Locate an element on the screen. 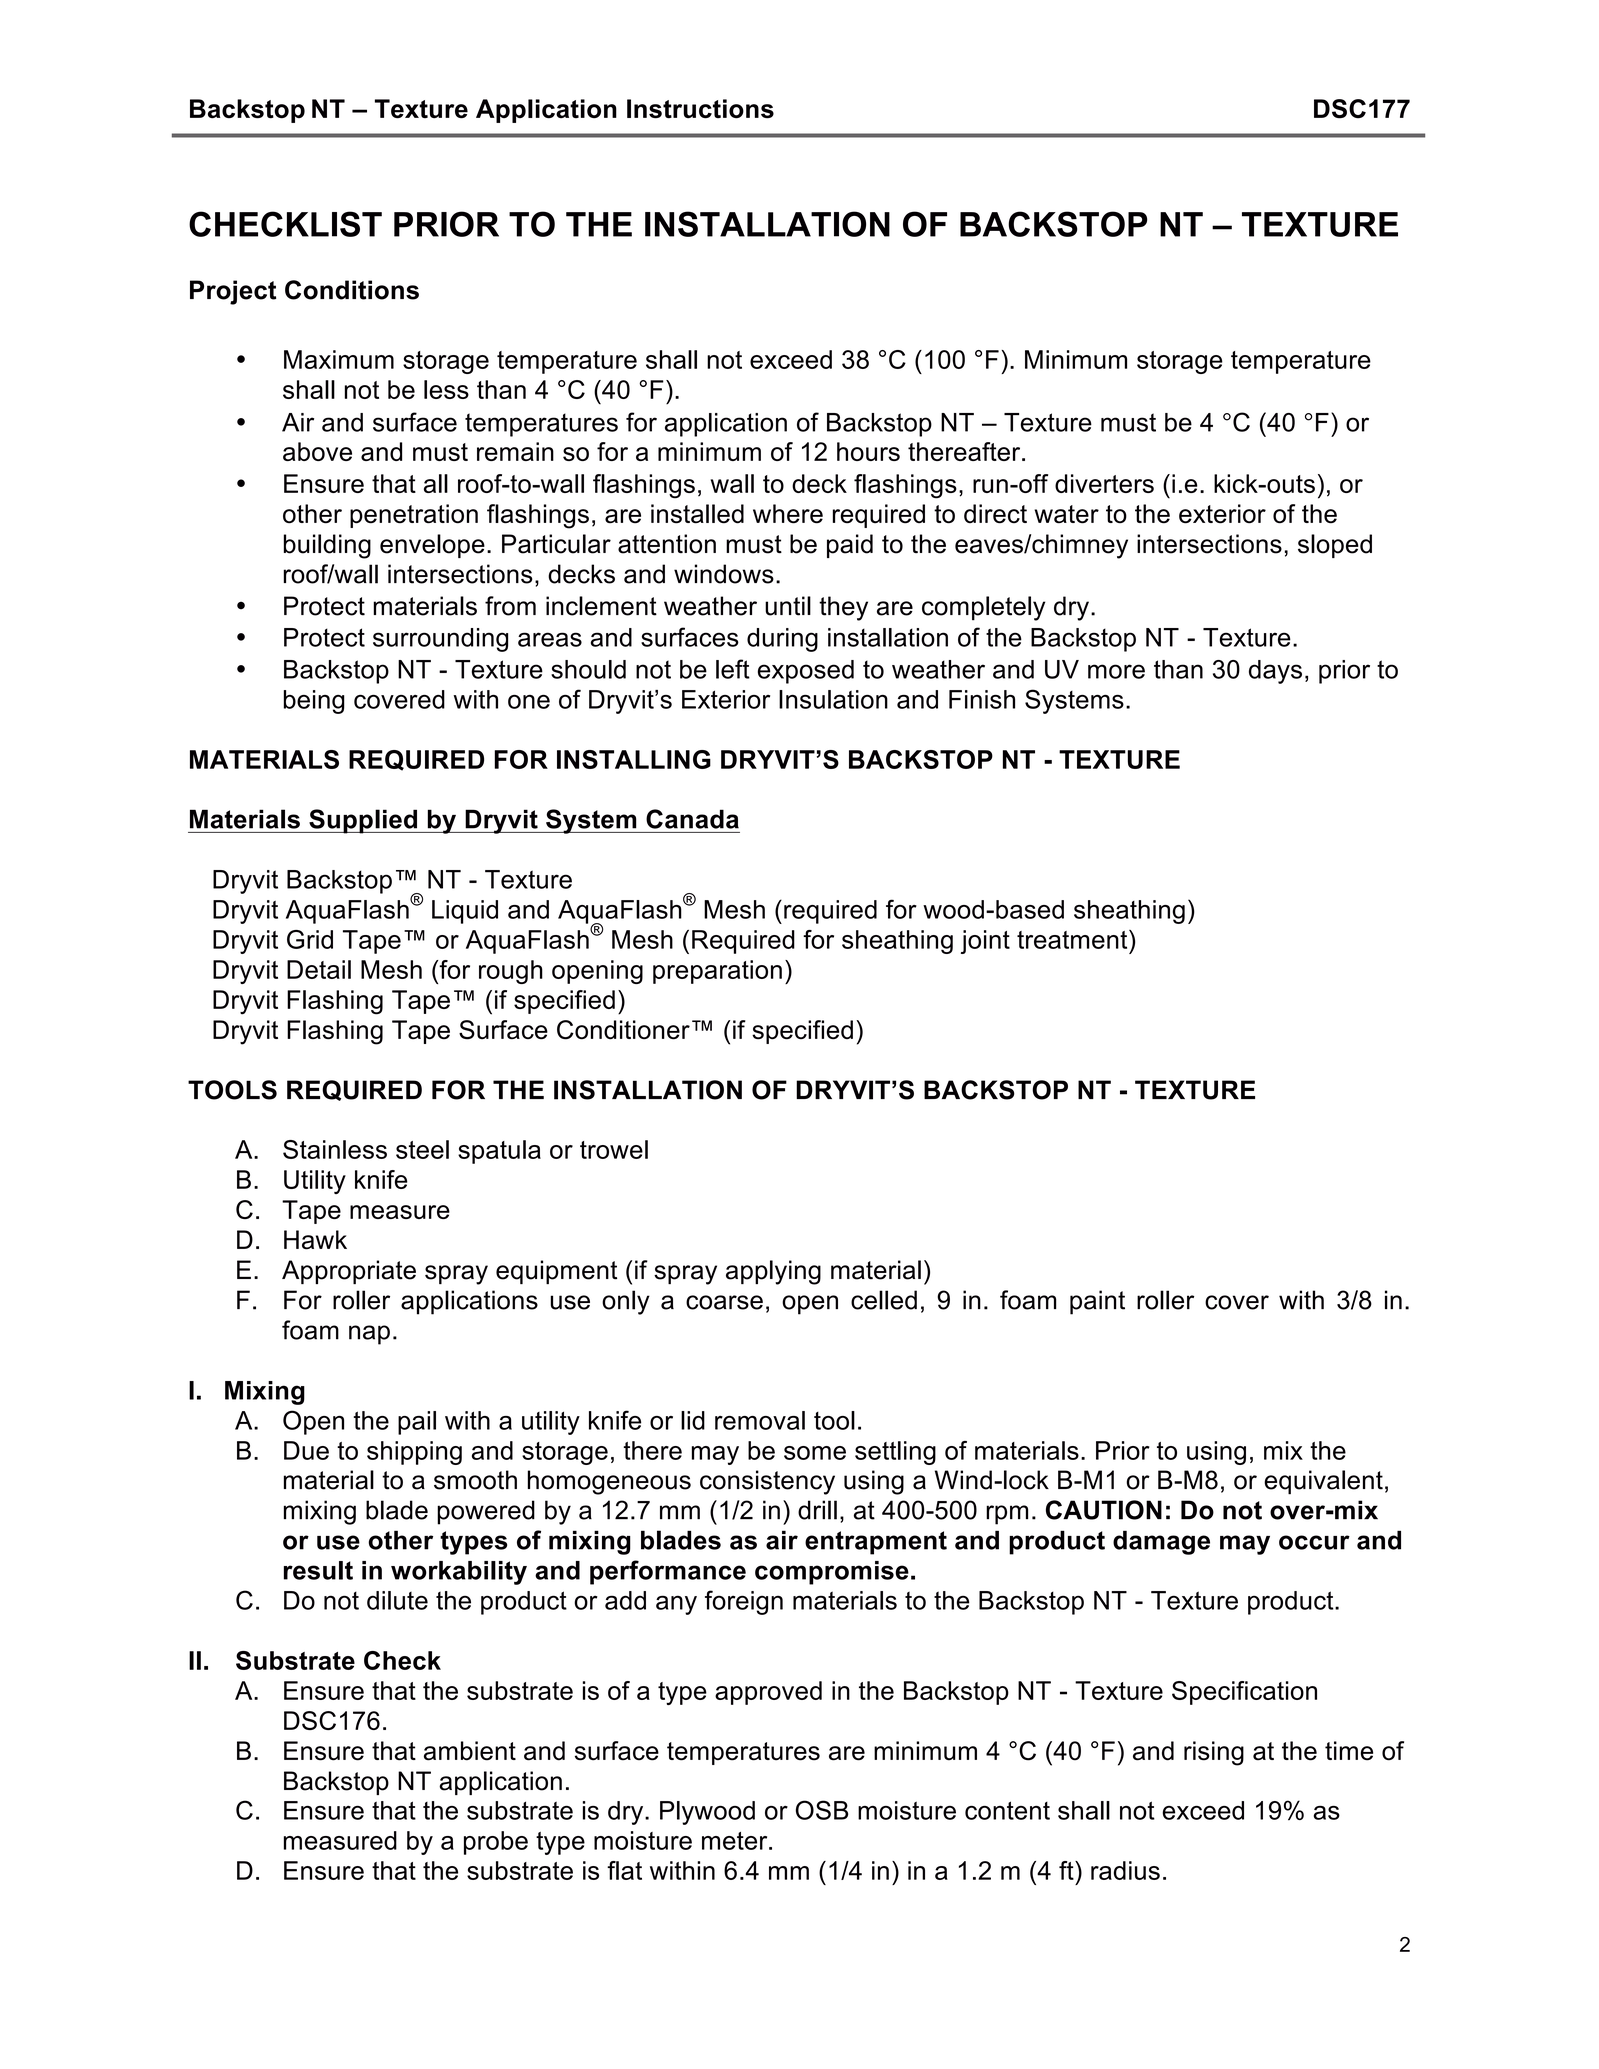 The width and height of the screenshot is (1599, 2069). Conditions is located at coordinates (352, 290).
